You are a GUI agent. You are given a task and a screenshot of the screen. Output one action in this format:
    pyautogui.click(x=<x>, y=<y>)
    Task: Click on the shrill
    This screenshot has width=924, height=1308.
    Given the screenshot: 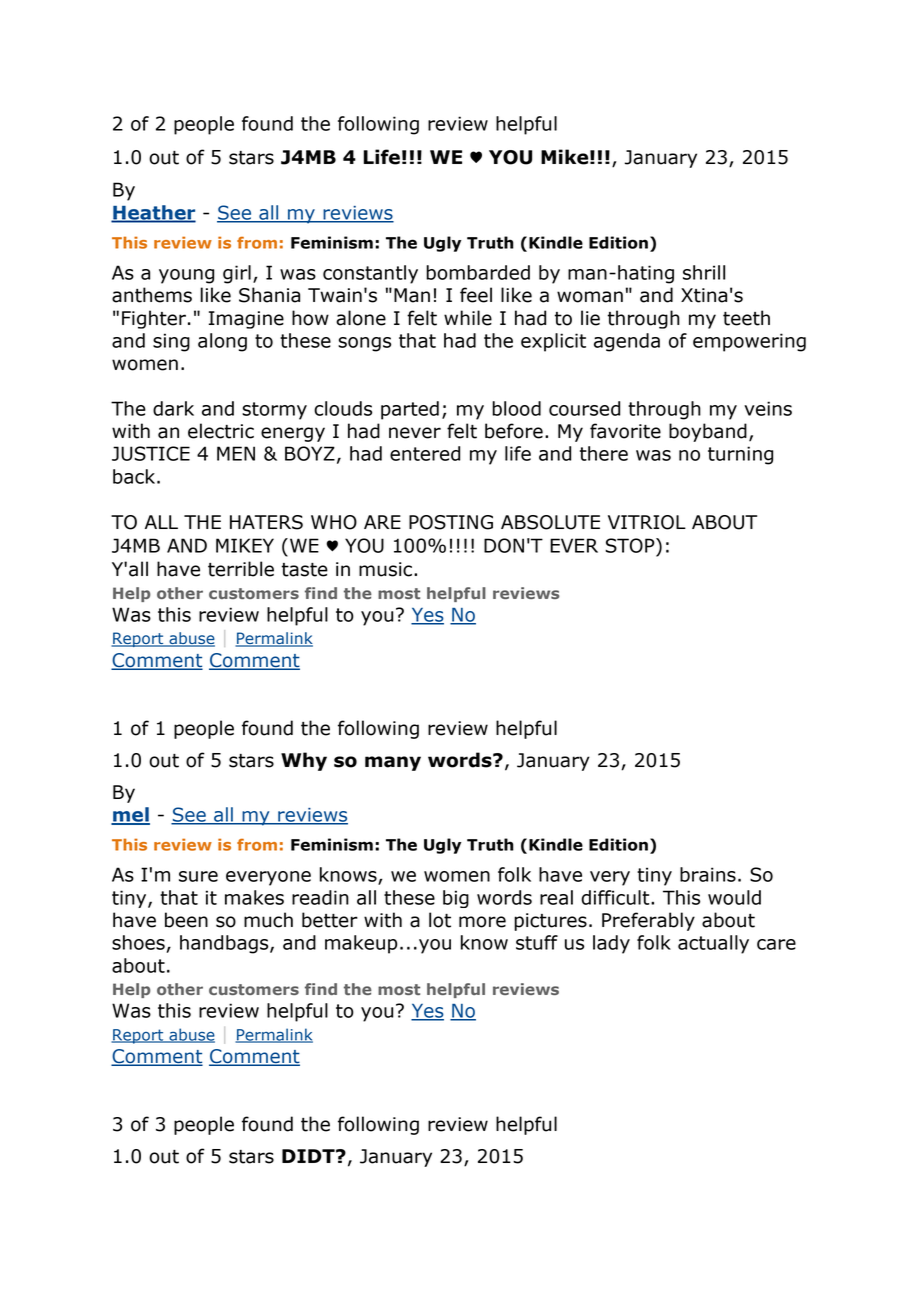 What is the action you would take?
    pyautogui.click(x=704, y=272)
